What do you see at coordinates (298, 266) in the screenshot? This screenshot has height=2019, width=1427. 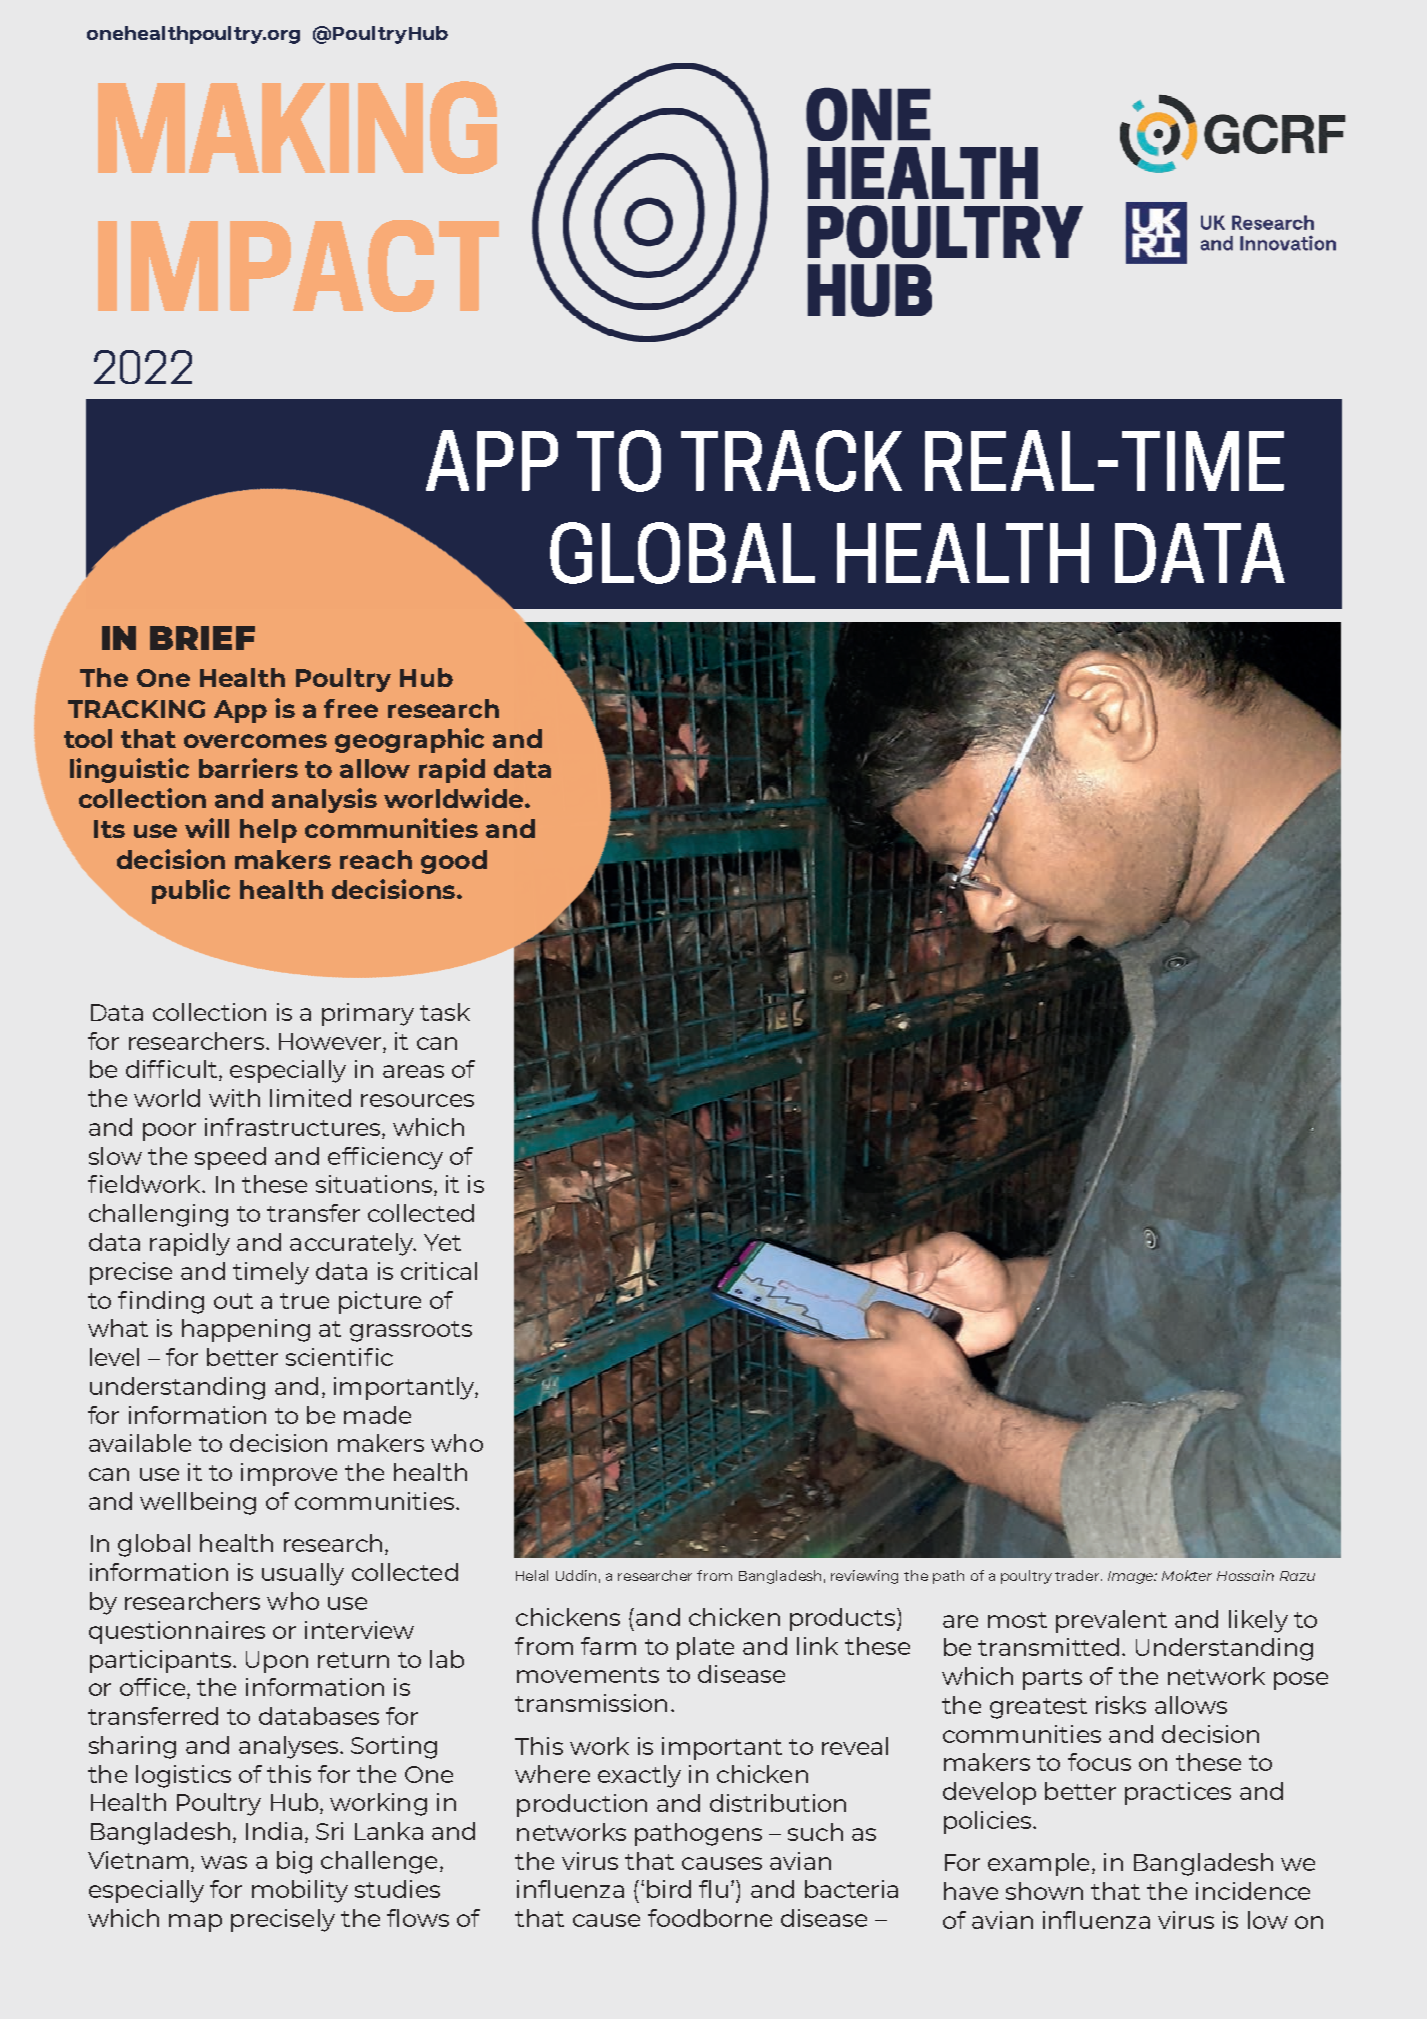 I see `IMPACT` at bounding box center [298, 266].
